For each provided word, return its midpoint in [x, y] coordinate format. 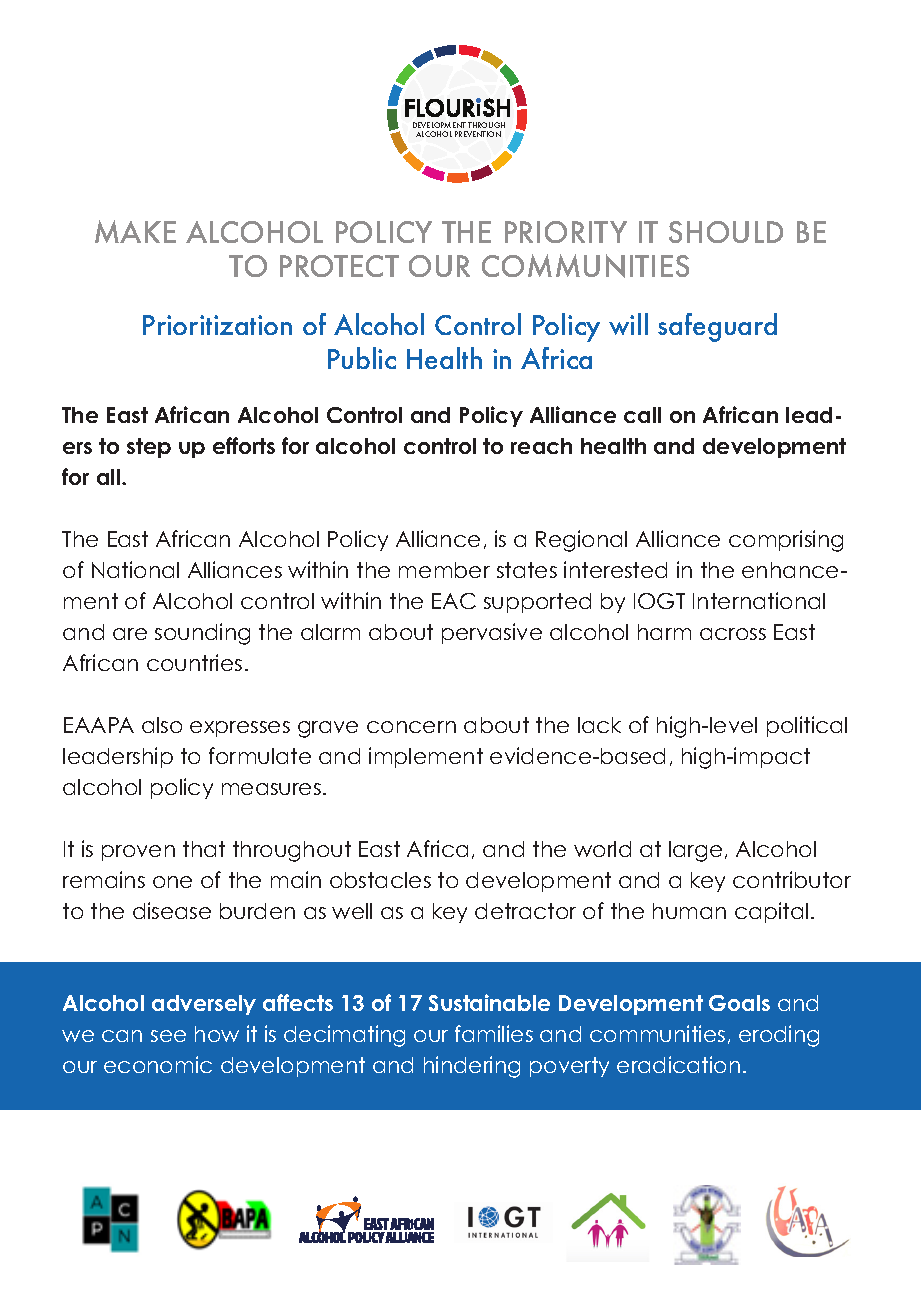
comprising [786, 541]
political [807, 726]
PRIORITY [566, 232]
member [444, 570]
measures [271, 789]
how [217, 1034]
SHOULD [726, 232]
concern [411, 727]
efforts [244, 445]
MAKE [135, 231]
